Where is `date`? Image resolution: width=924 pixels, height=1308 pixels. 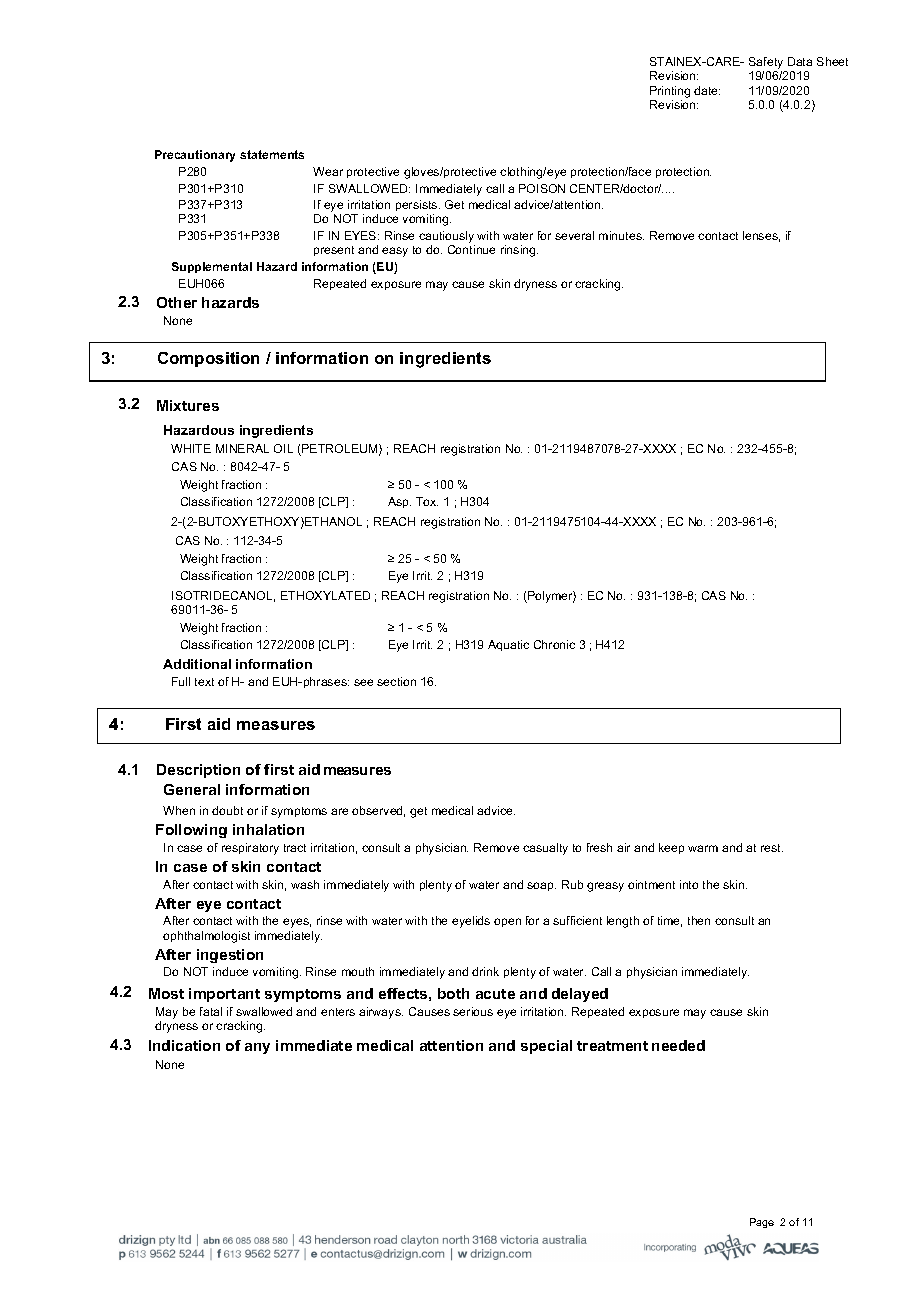 date is located at coordinates (707, 90).
